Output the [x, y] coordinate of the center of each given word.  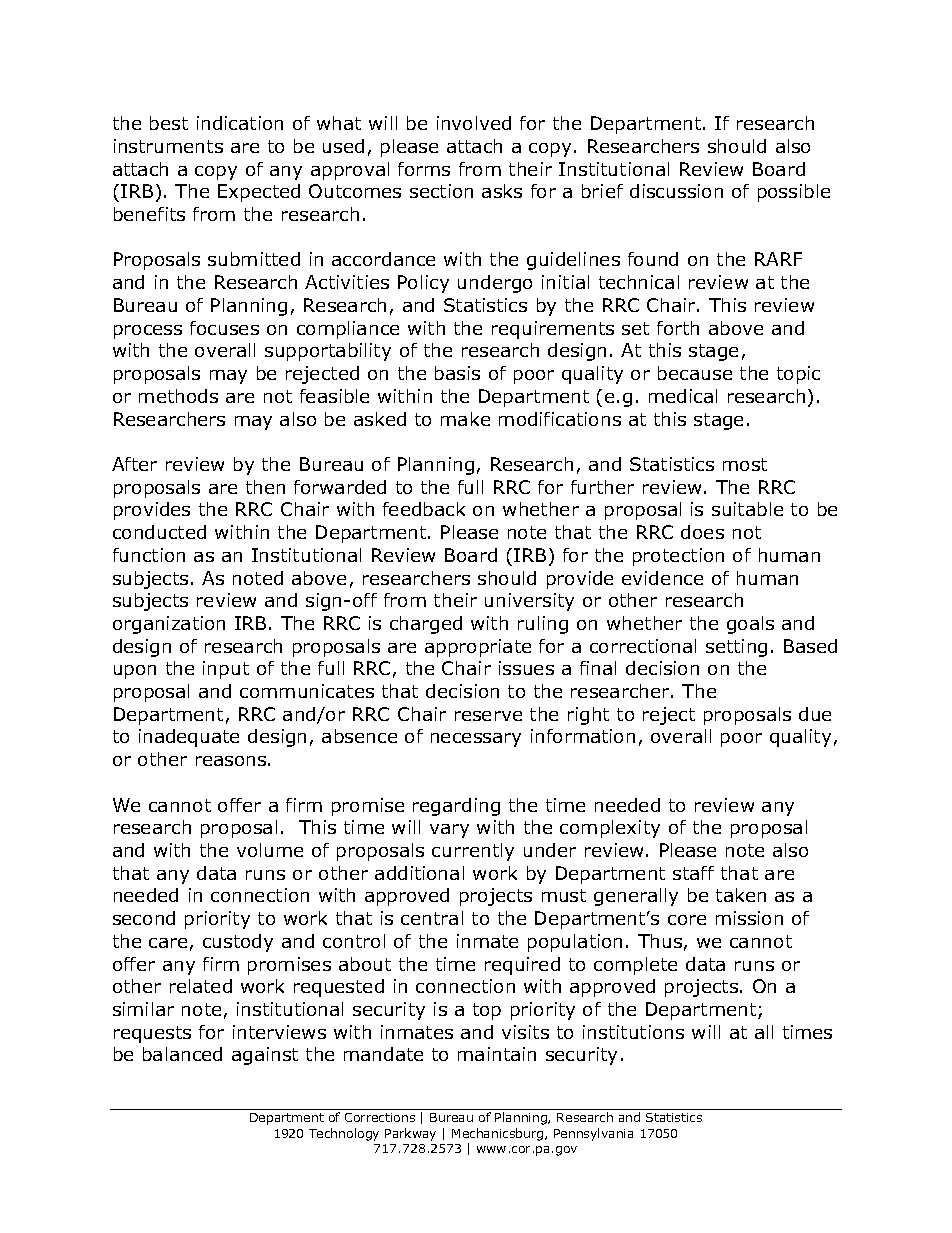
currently [473, 852]
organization [169, 625]
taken [741, 895]
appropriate [478, 648]
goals [750, 625]
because [695, 373]
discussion [676, 191]
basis [457, 373]
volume [270, 850]
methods [178, 396]
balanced [182, 1054]
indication [240, 123]
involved [474, 123]
